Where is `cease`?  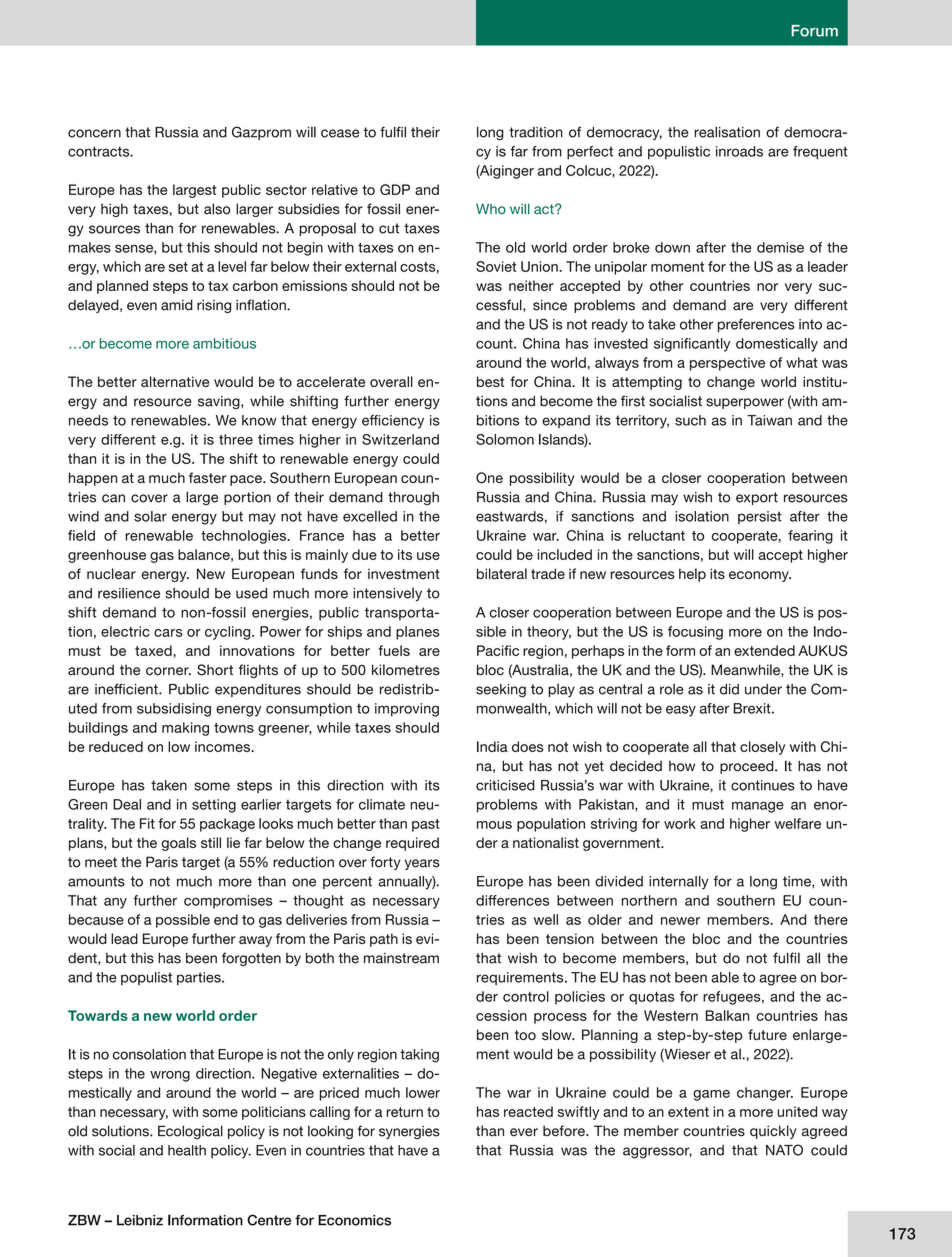 cease is located at coordinates (340, 133).
